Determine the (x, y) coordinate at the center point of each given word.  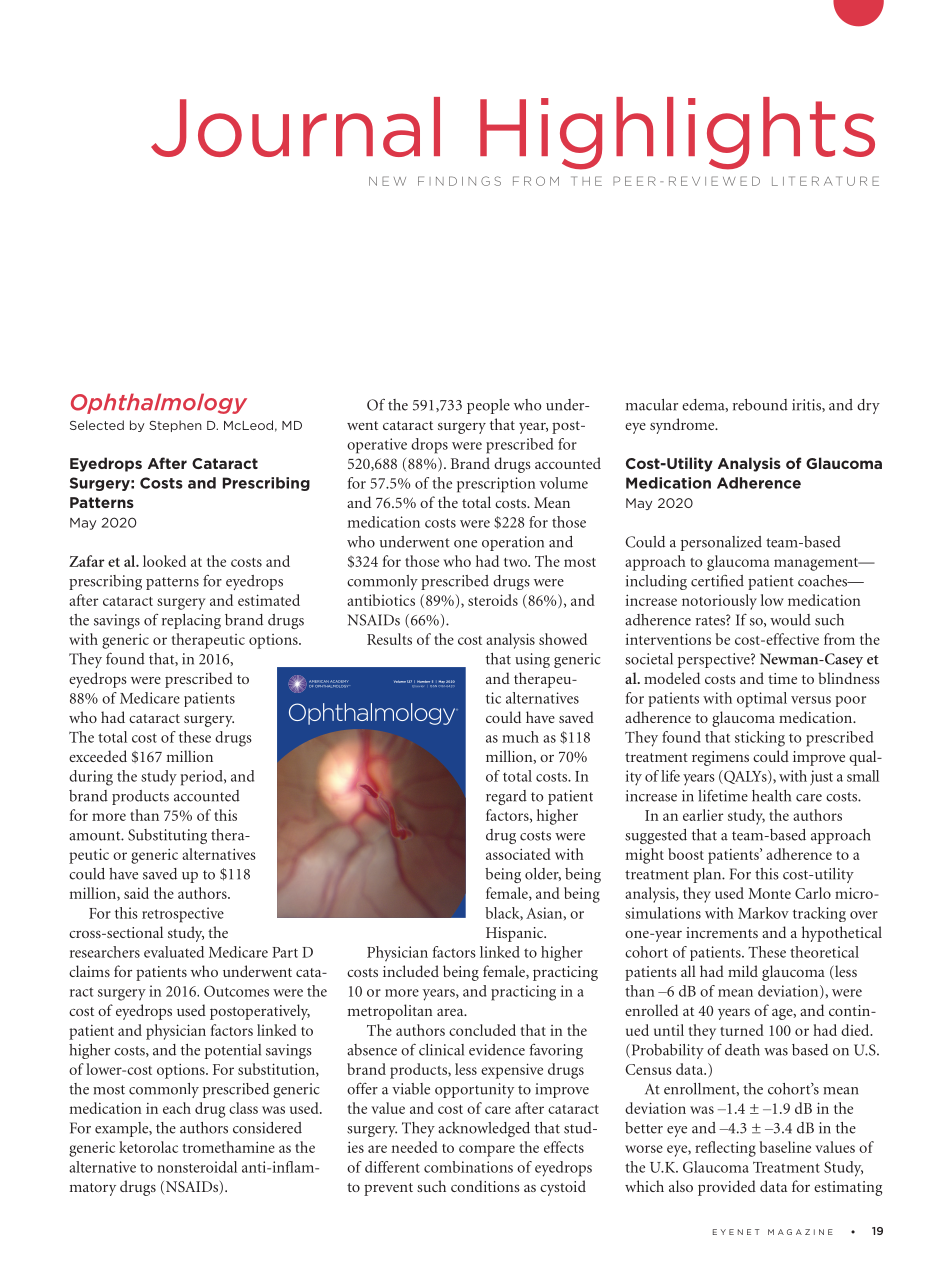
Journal (295, 127)
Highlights (677, 133)
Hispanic (516, 934)
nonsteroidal (197, 1167)
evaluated (174, 952)
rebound (760, 405)
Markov (763, 913)
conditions (485, 1186)
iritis (807, 405)
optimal (762, 700)
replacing (191, 621)
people (488, 406)
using (532, 660)
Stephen (175, 426)
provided (727, 1188)
